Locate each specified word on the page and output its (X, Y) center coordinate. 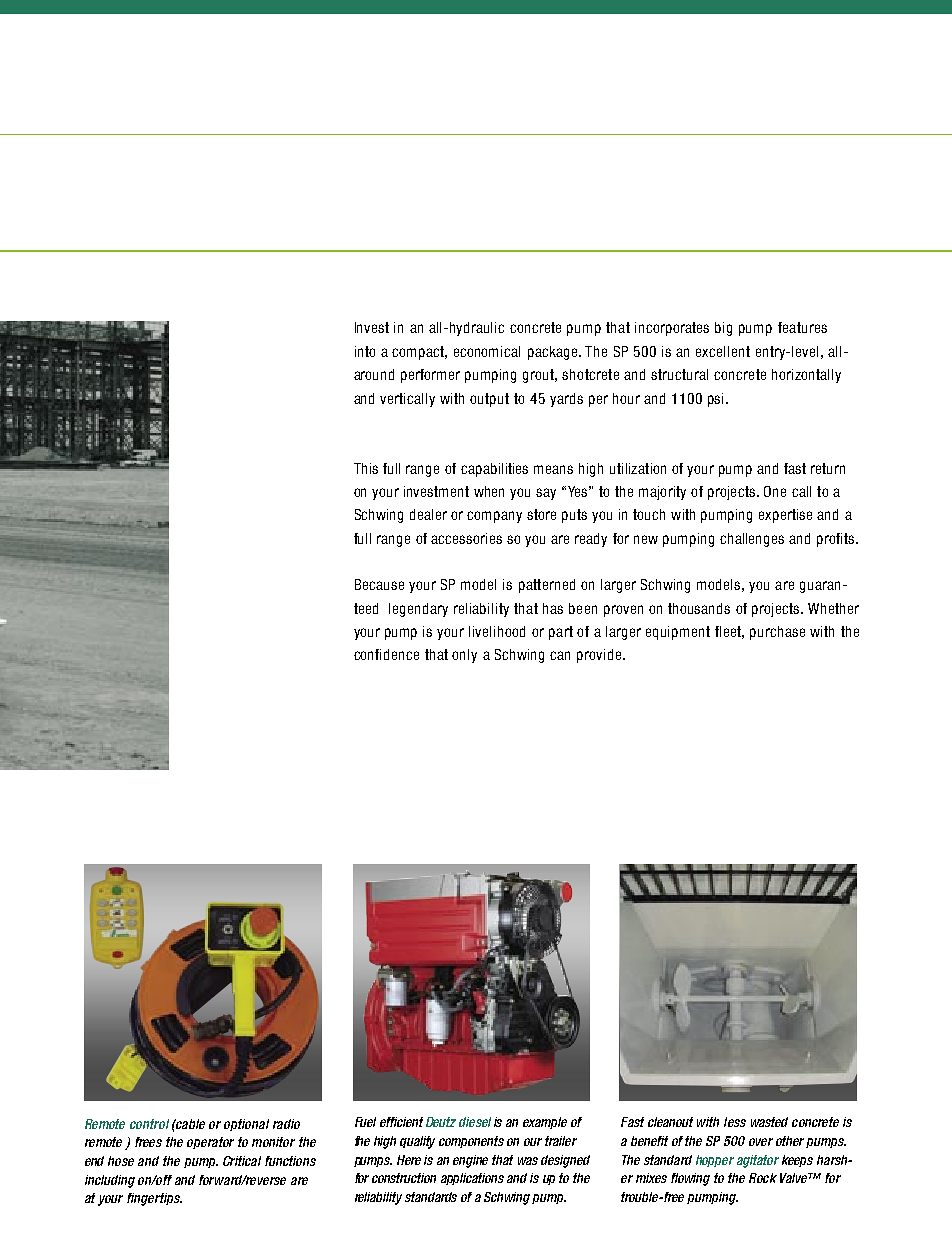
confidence (386, 654)
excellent (723, 351)
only (464, 656)
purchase (777, 633)
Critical (242, 1161)
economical (487, 351)
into (365, 351)
